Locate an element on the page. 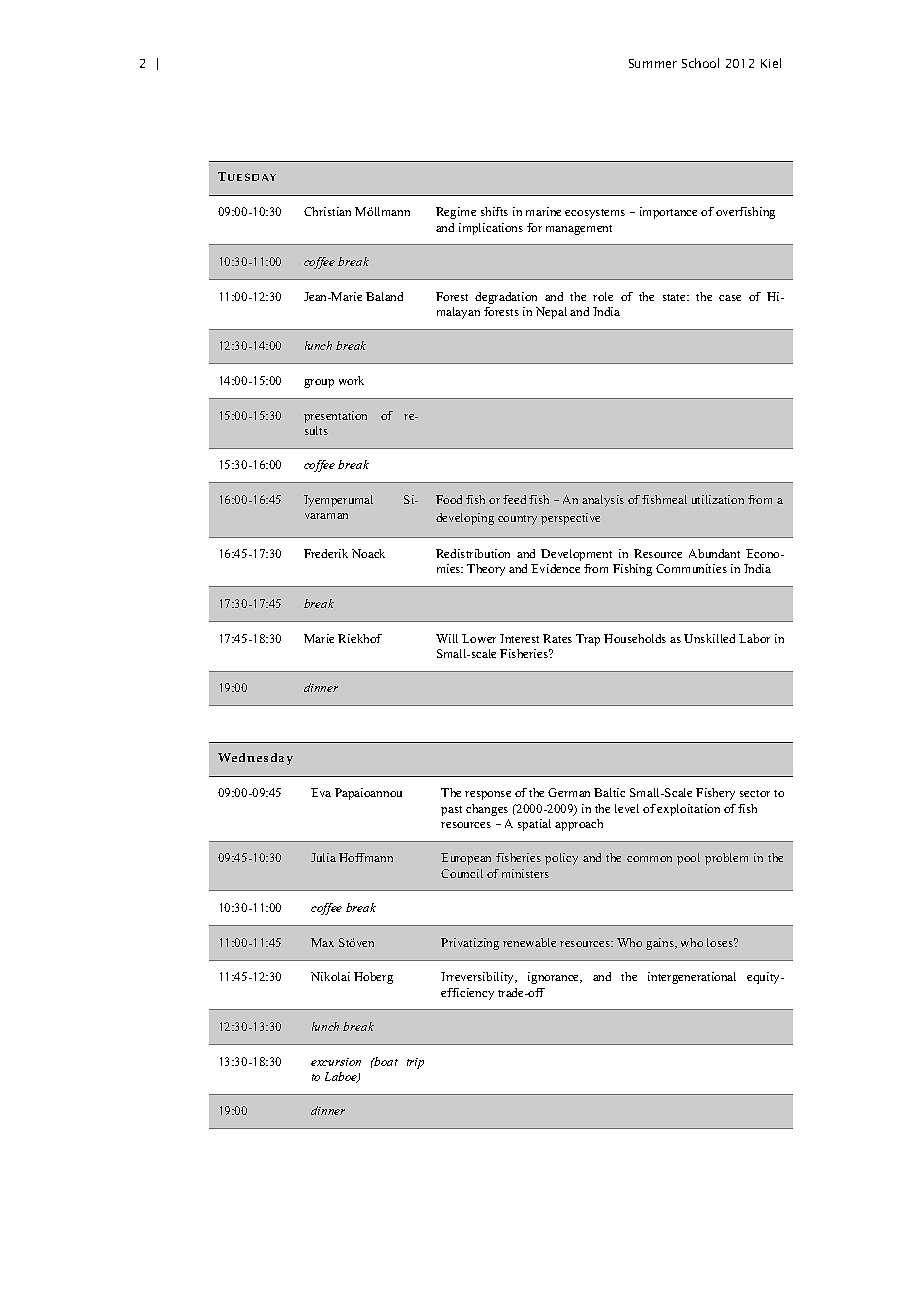 This page has height=1308, width=924. Redistribution is located at coordinates (473, 553).
